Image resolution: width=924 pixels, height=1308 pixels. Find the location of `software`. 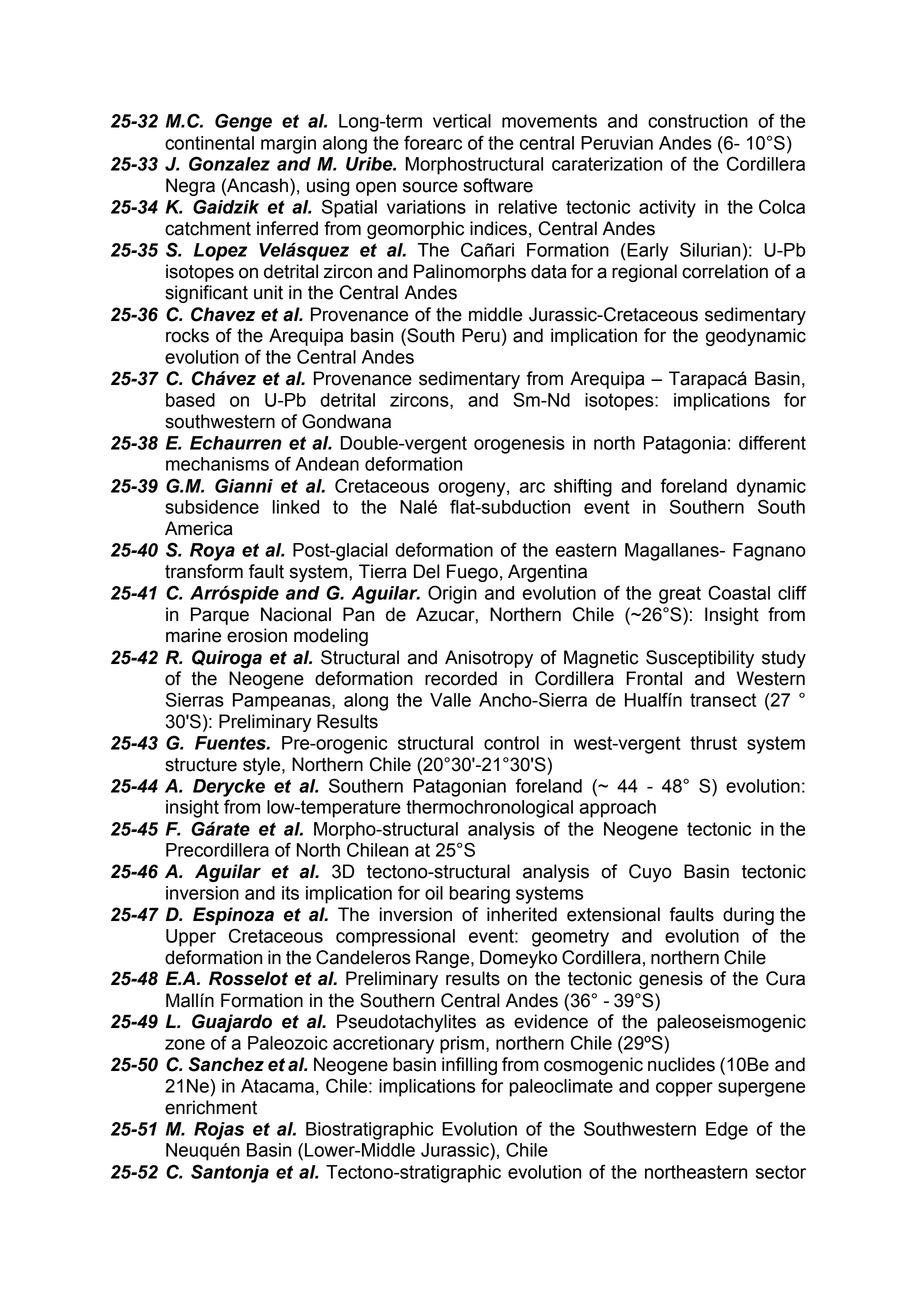

software is located at coordinates (498, 185).
